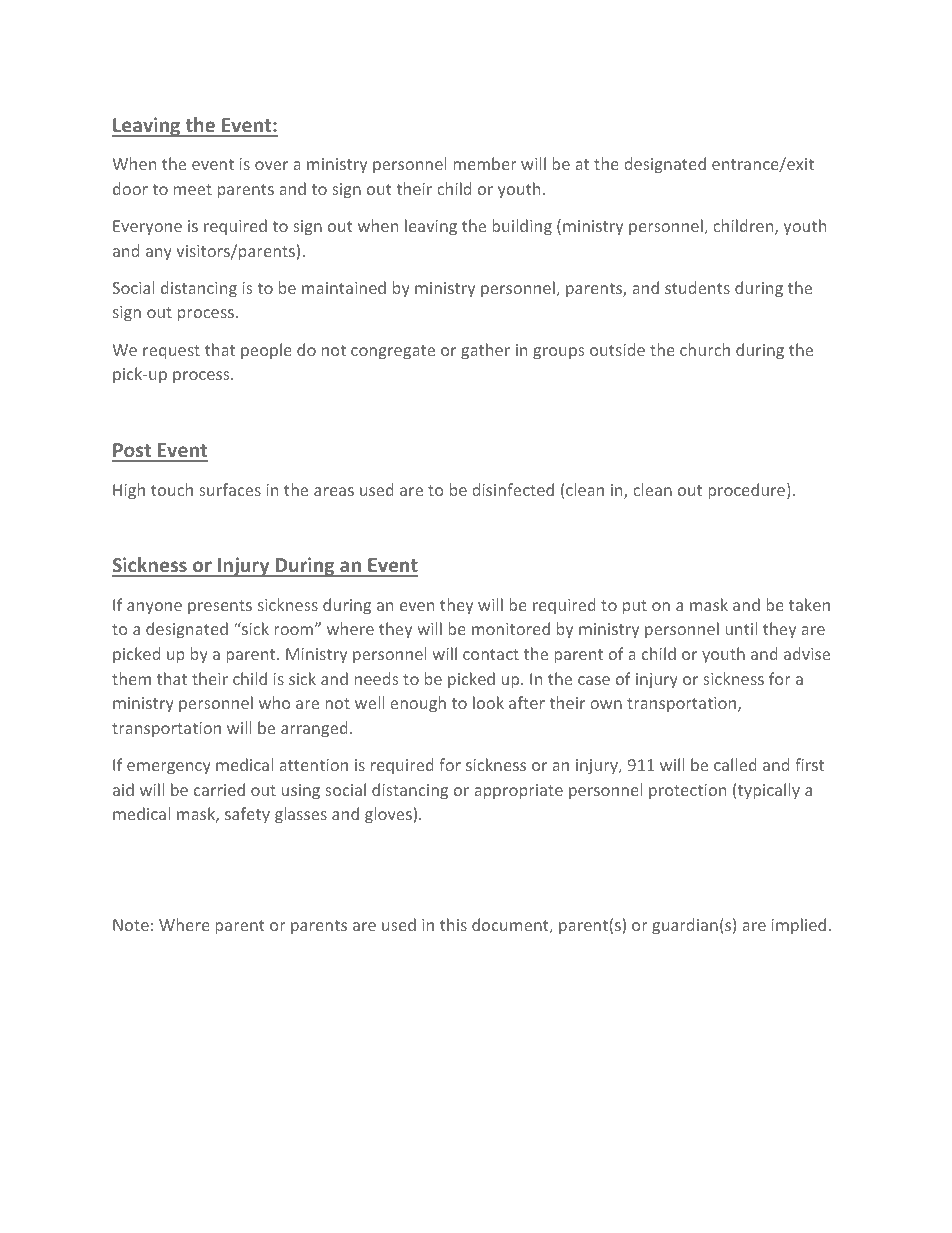 Image resolution: width=952 pixels, height=1233 pixels. What do you see at coordinates (485, 163) in the document?
I see `member` at bounding box center [485, 163].
